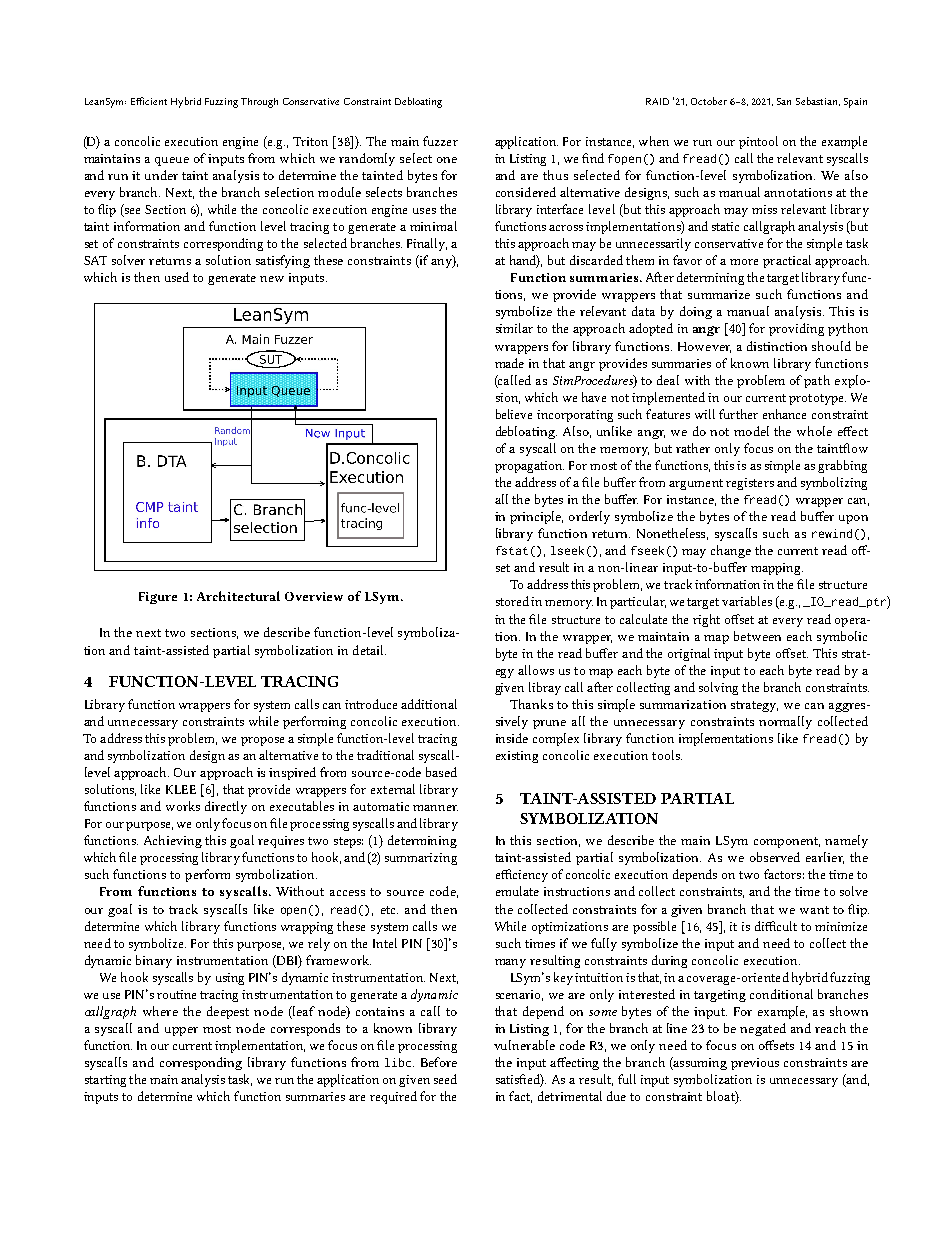 The width and height of the screenshot is (952, 1233). Describe the element at coordinates (514, 414) in the screenshot. I see `believe` at that location.
